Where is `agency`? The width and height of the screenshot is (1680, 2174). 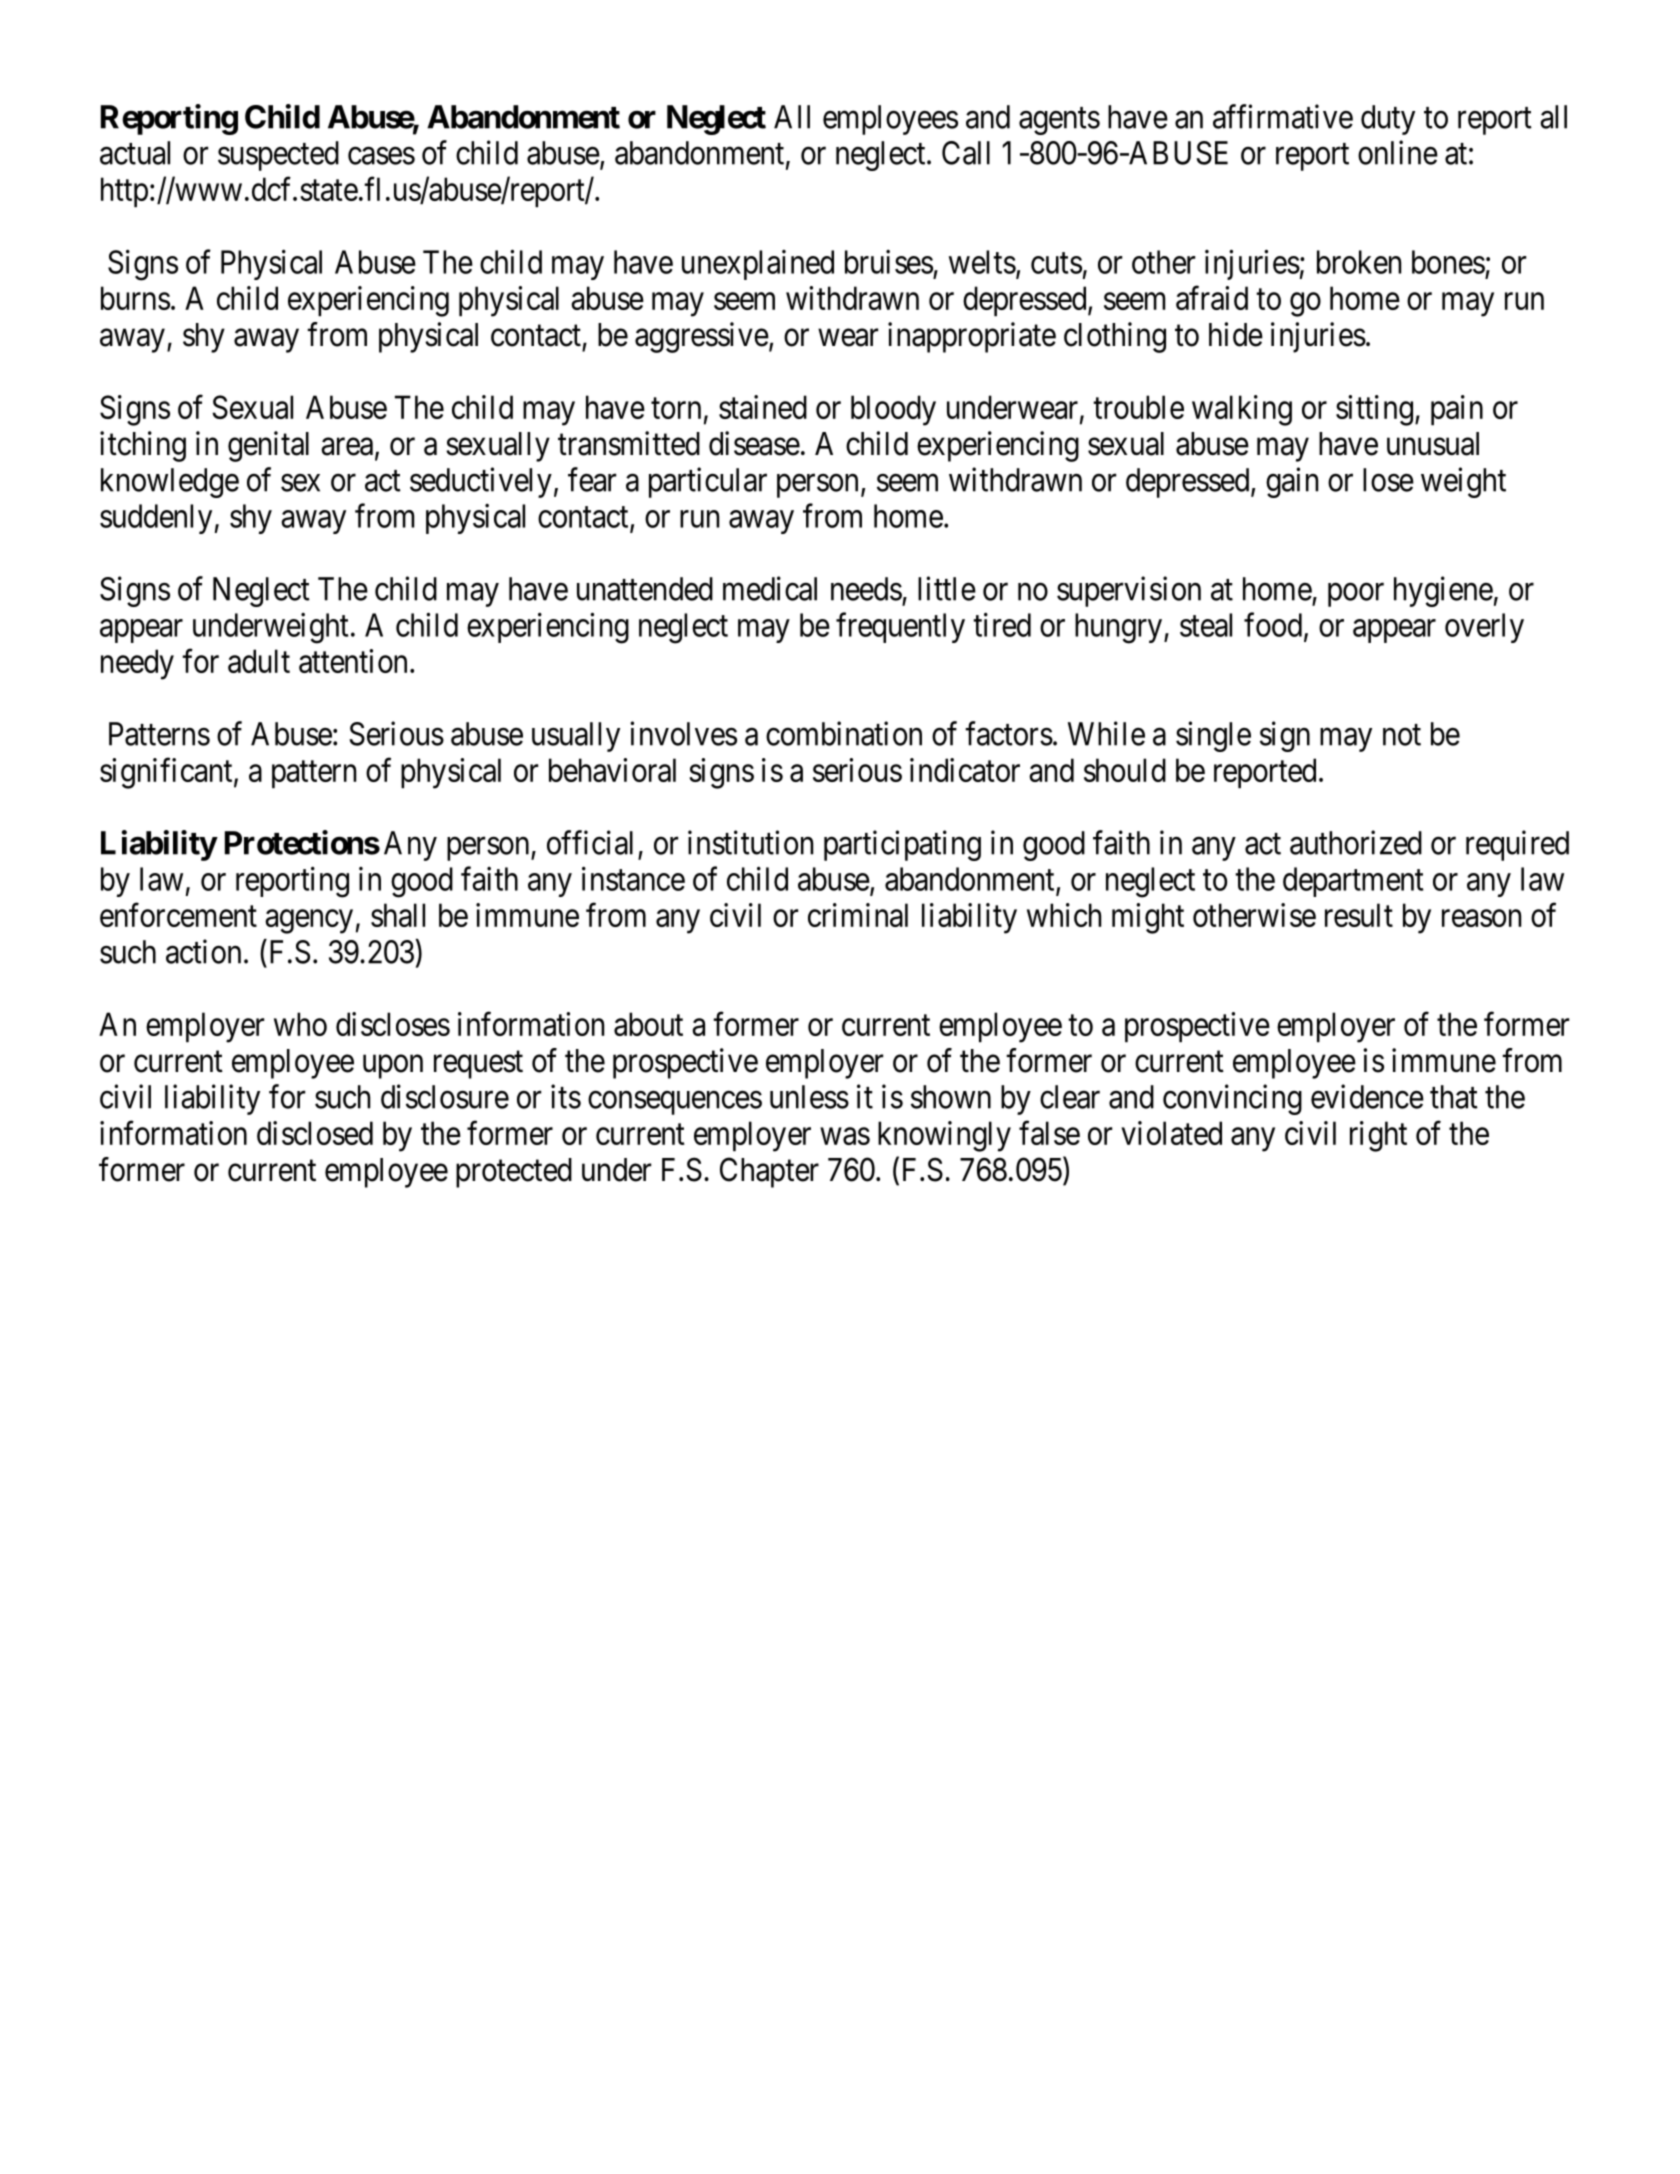 agency is located at coordinates (309, 922).
